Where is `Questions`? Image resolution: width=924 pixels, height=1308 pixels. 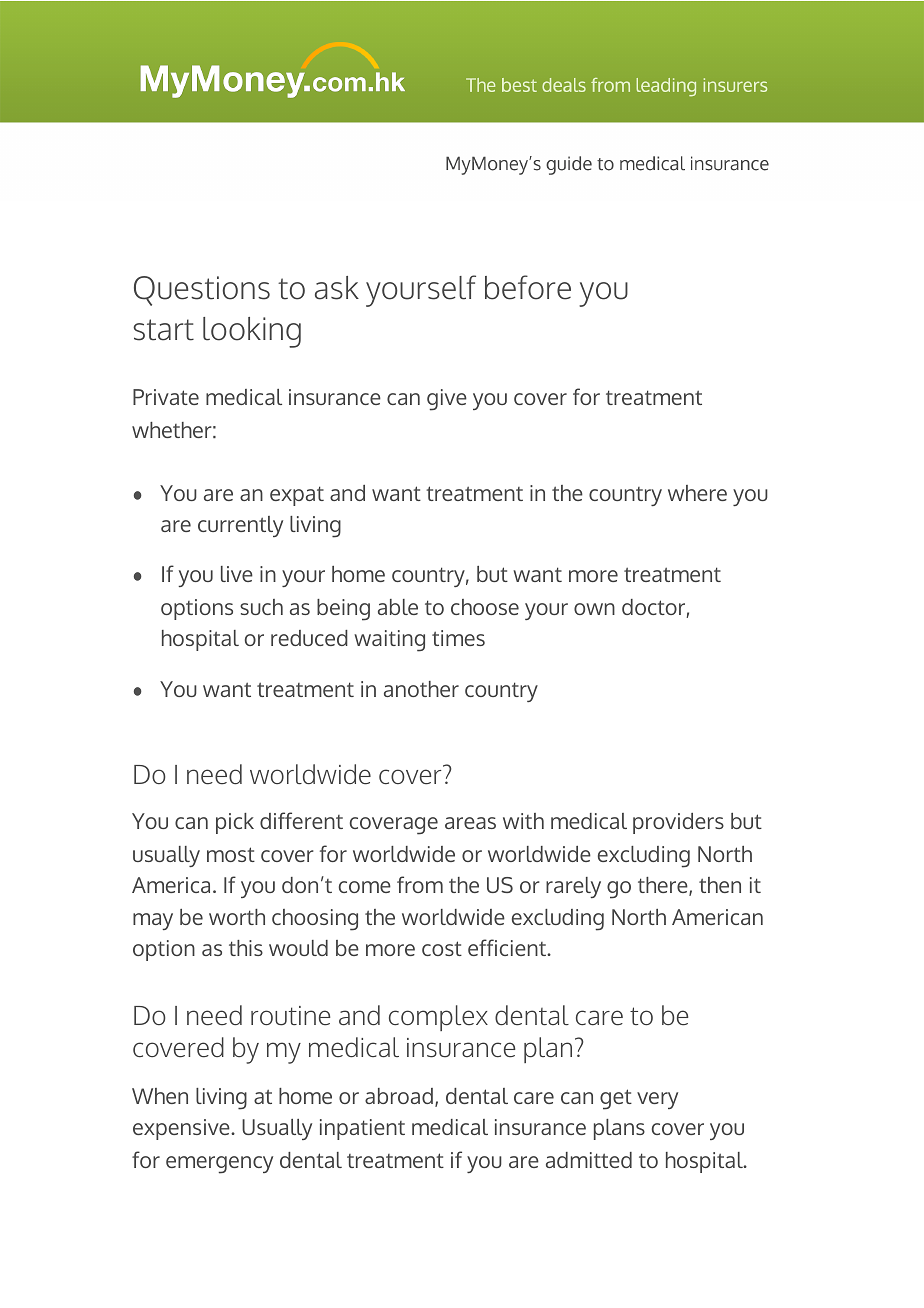
Questions is located at coordinates (202, 291).
